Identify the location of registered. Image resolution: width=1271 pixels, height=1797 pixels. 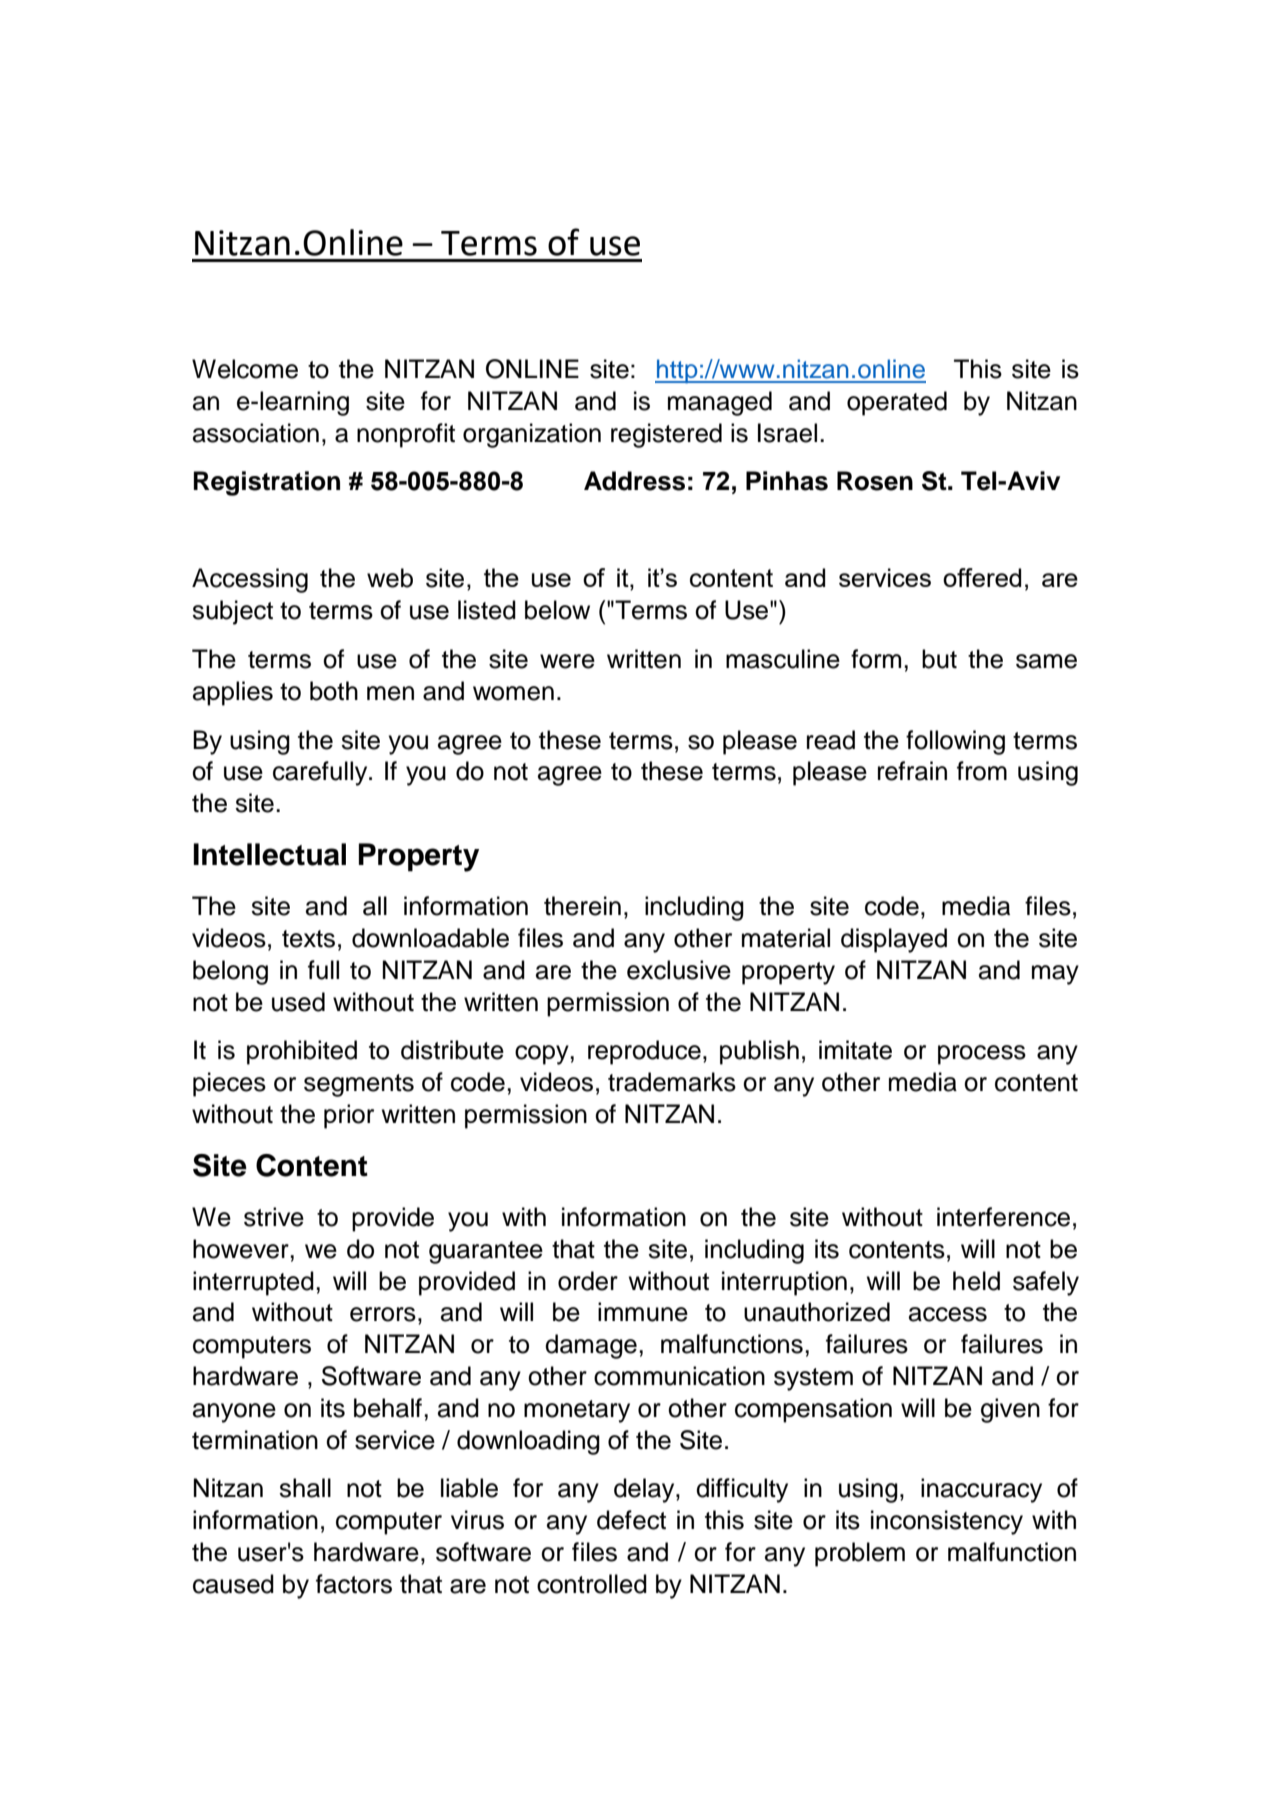
(666, 435).
